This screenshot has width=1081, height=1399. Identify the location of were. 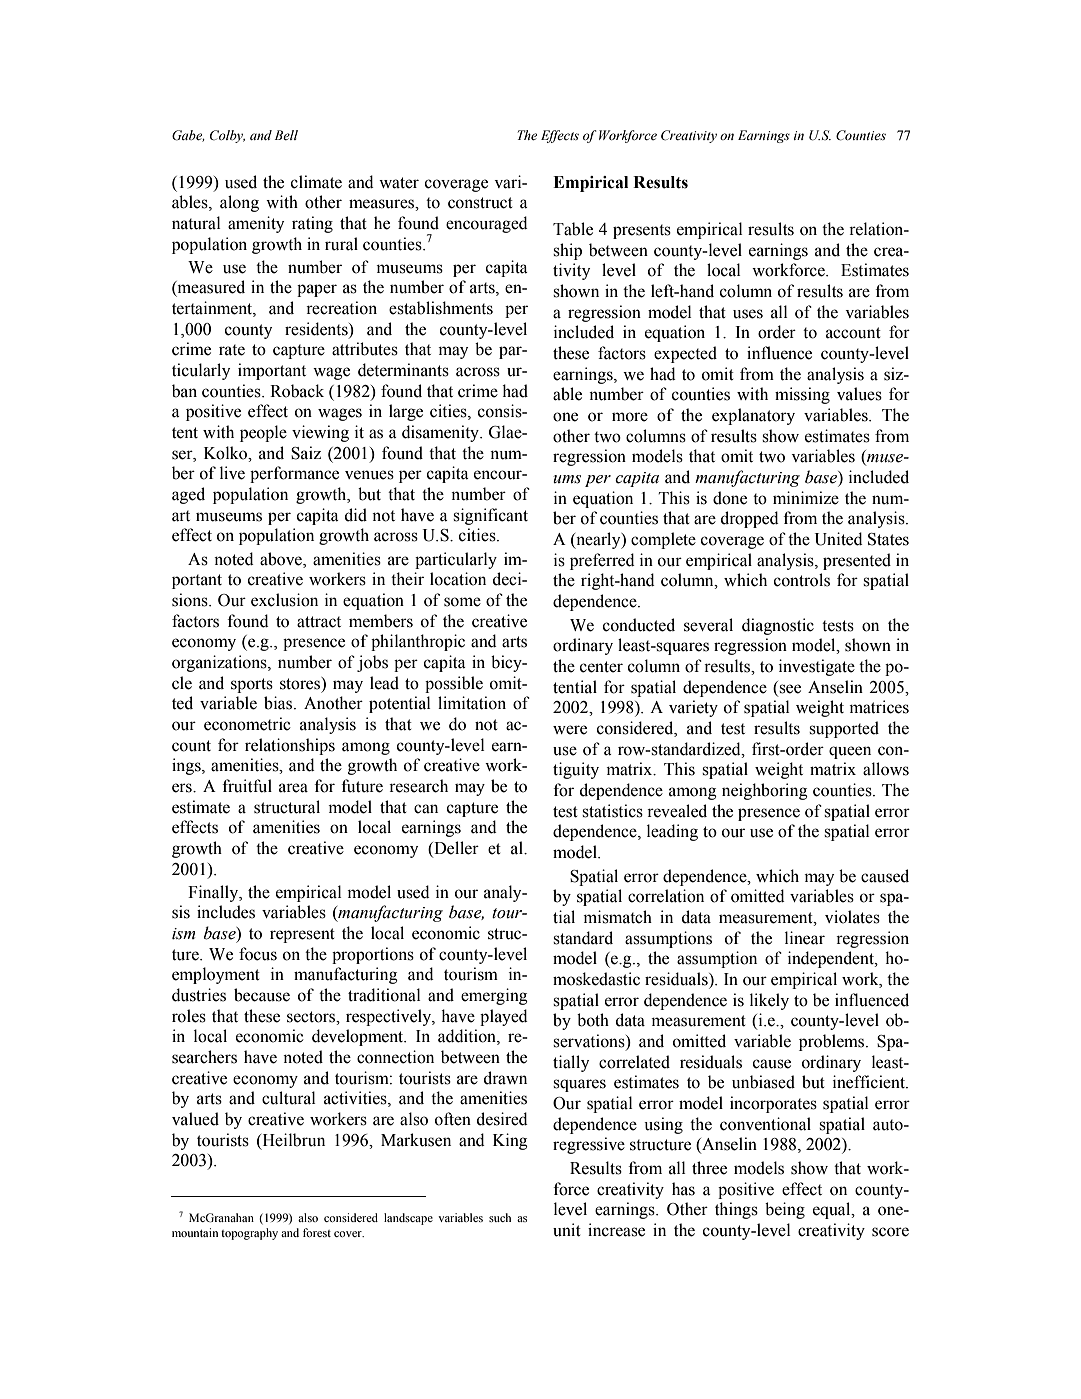
(570, 730).
